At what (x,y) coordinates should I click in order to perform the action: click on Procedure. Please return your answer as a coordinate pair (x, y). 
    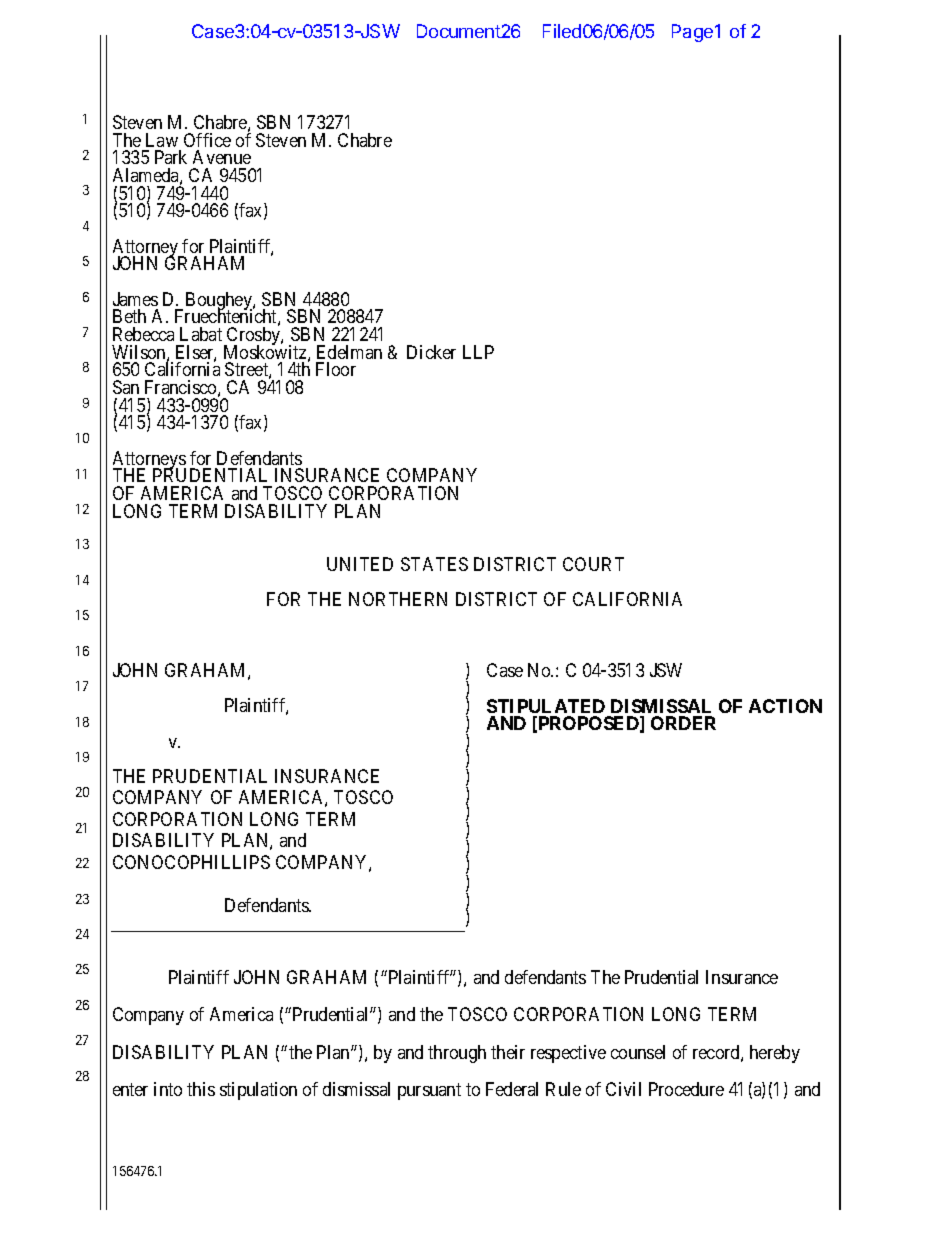
    Looking at the image, I should click on (686, 1089).
